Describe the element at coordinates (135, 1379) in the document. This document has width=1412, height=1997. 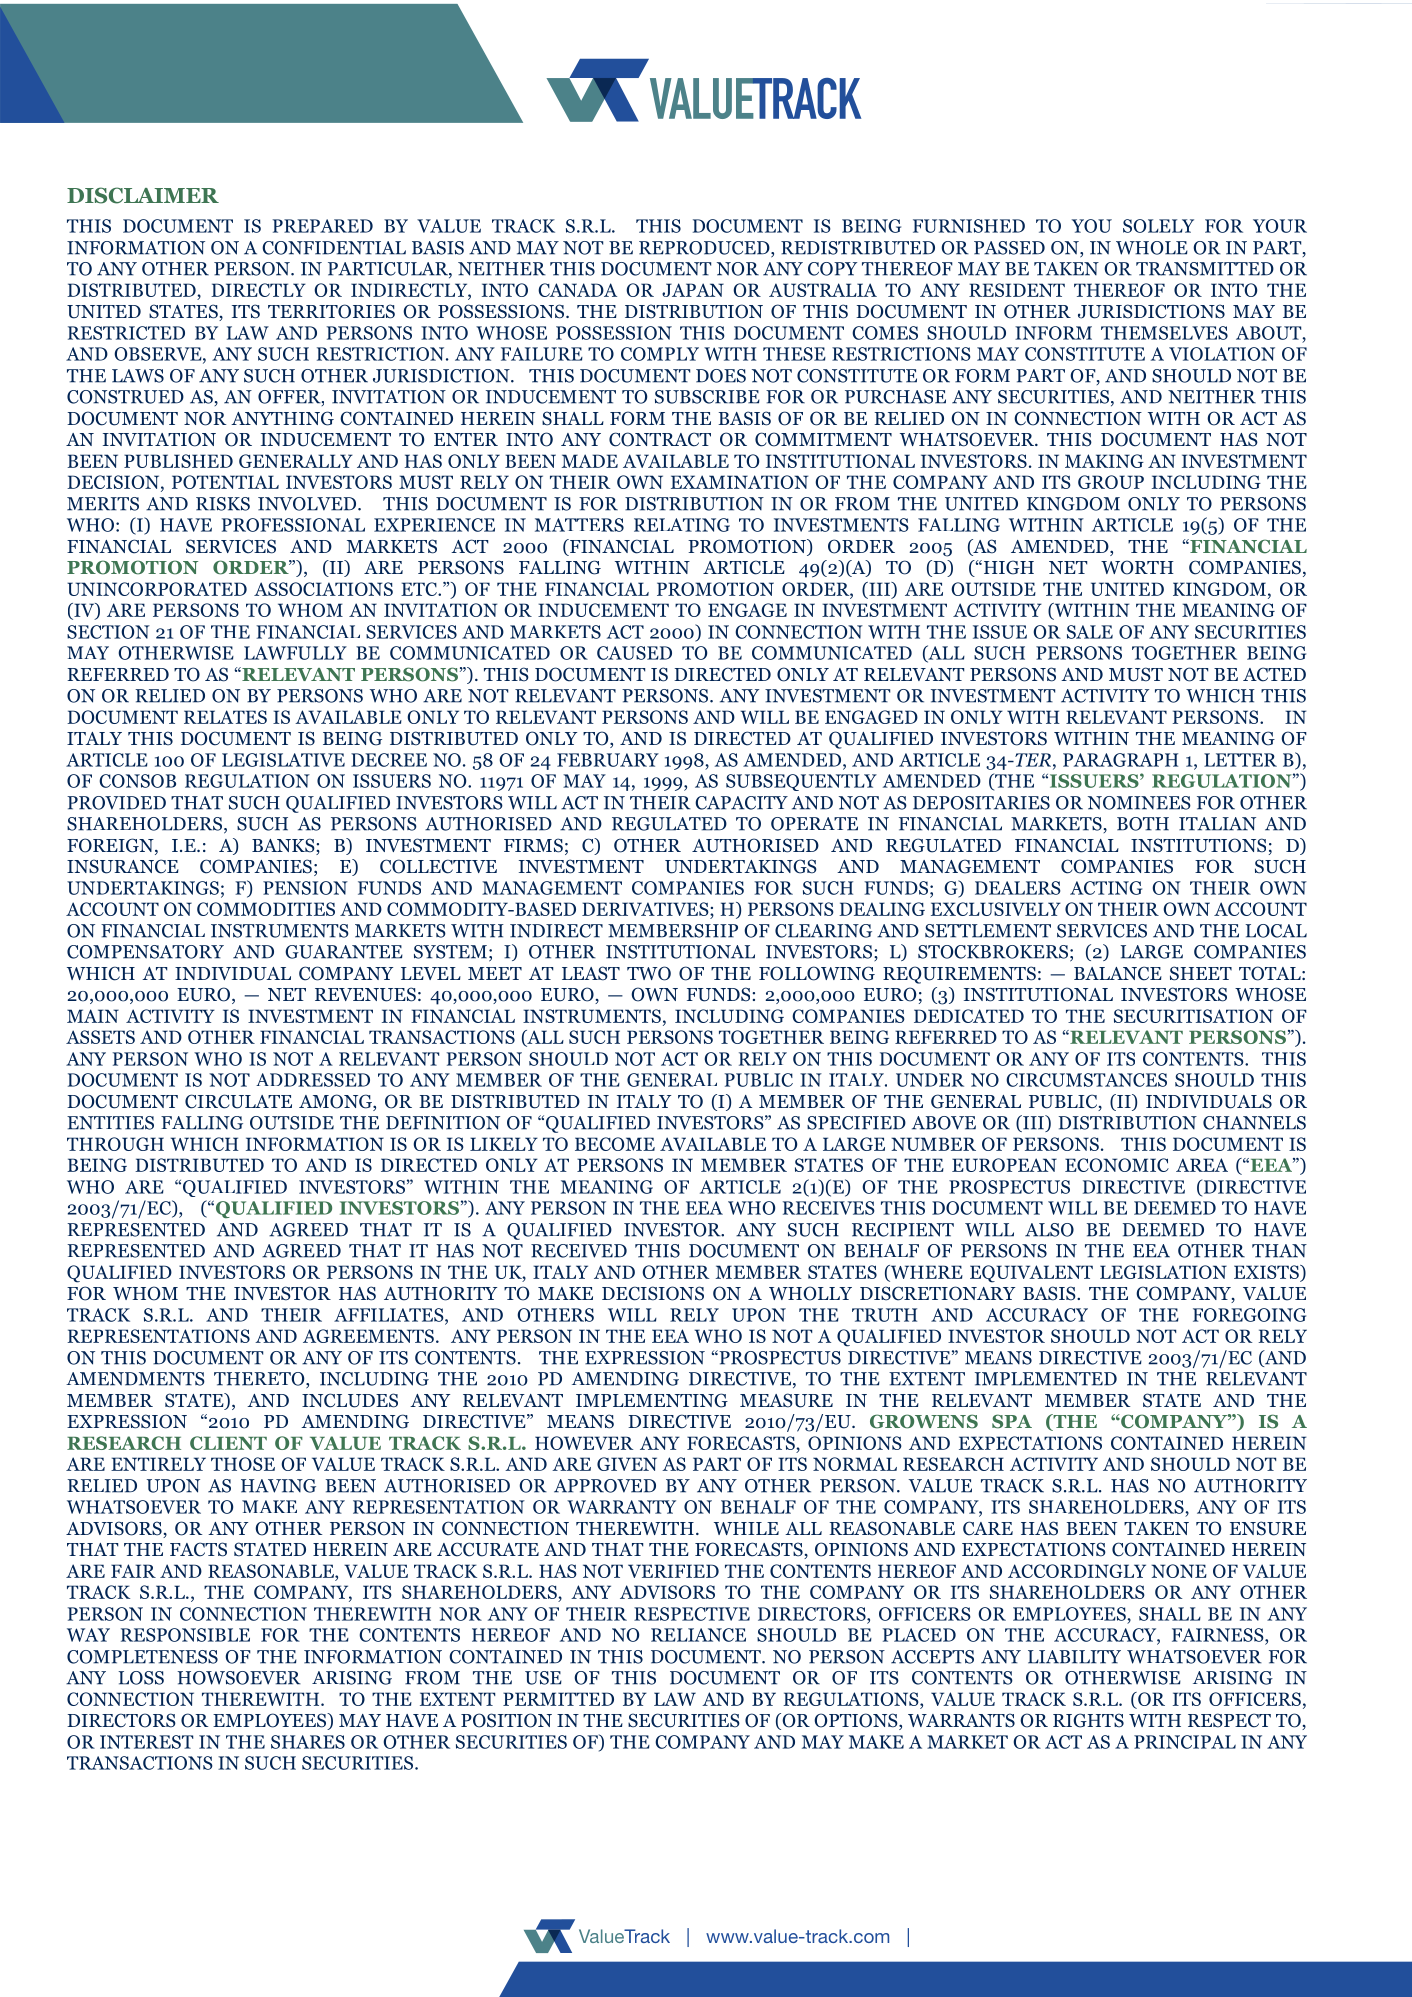
I see `AMENDMENTS` at that location.
